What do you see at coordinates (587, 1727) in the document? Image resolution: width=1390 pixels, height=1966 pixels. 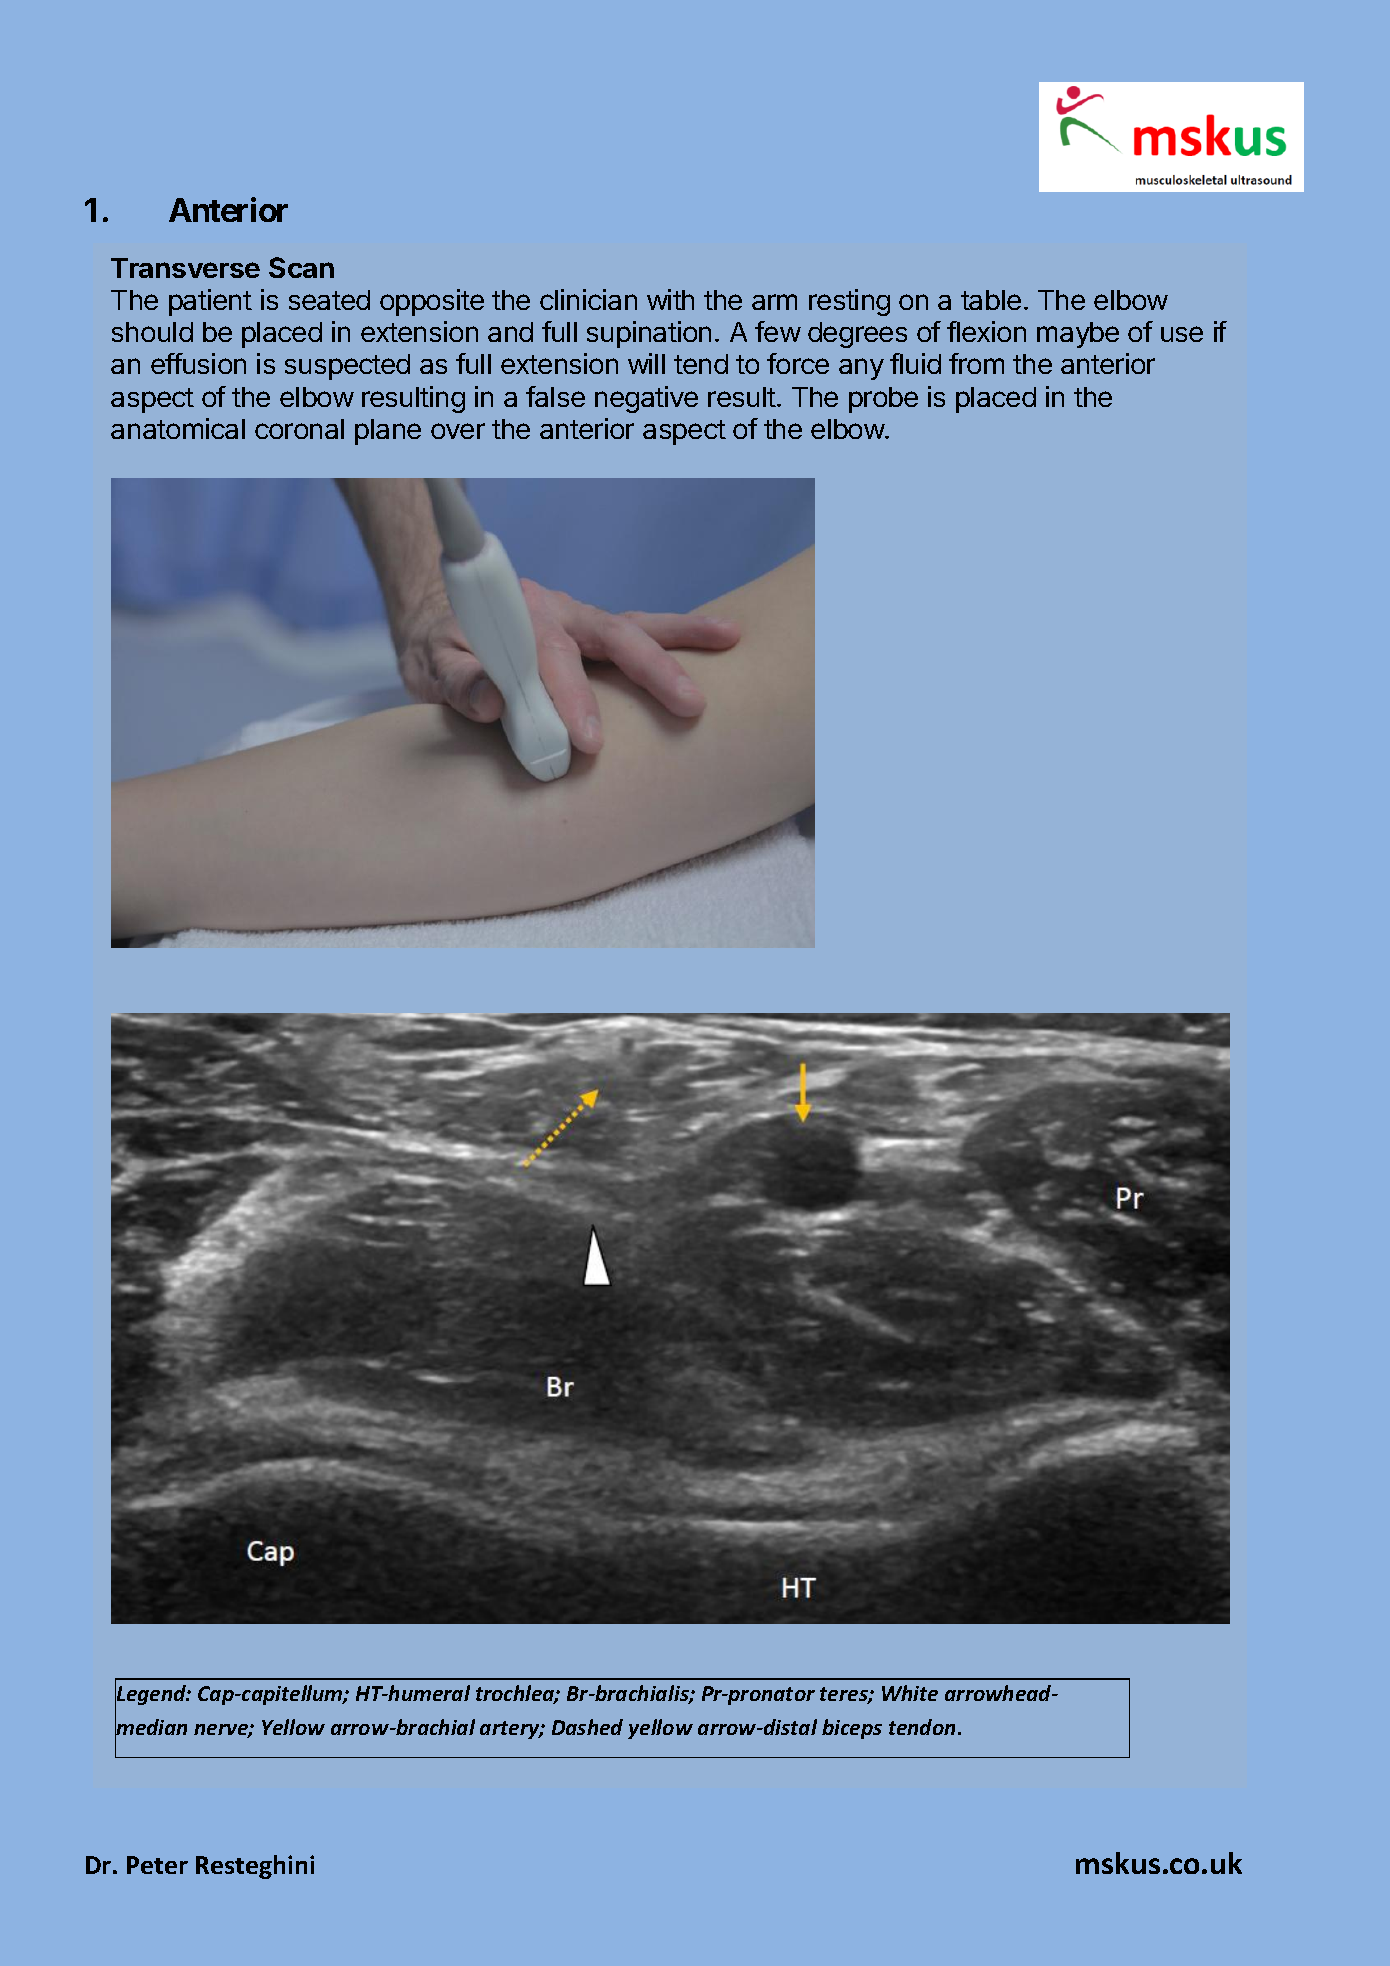 I see `Dashed` at bounding box center [587, 1727].
